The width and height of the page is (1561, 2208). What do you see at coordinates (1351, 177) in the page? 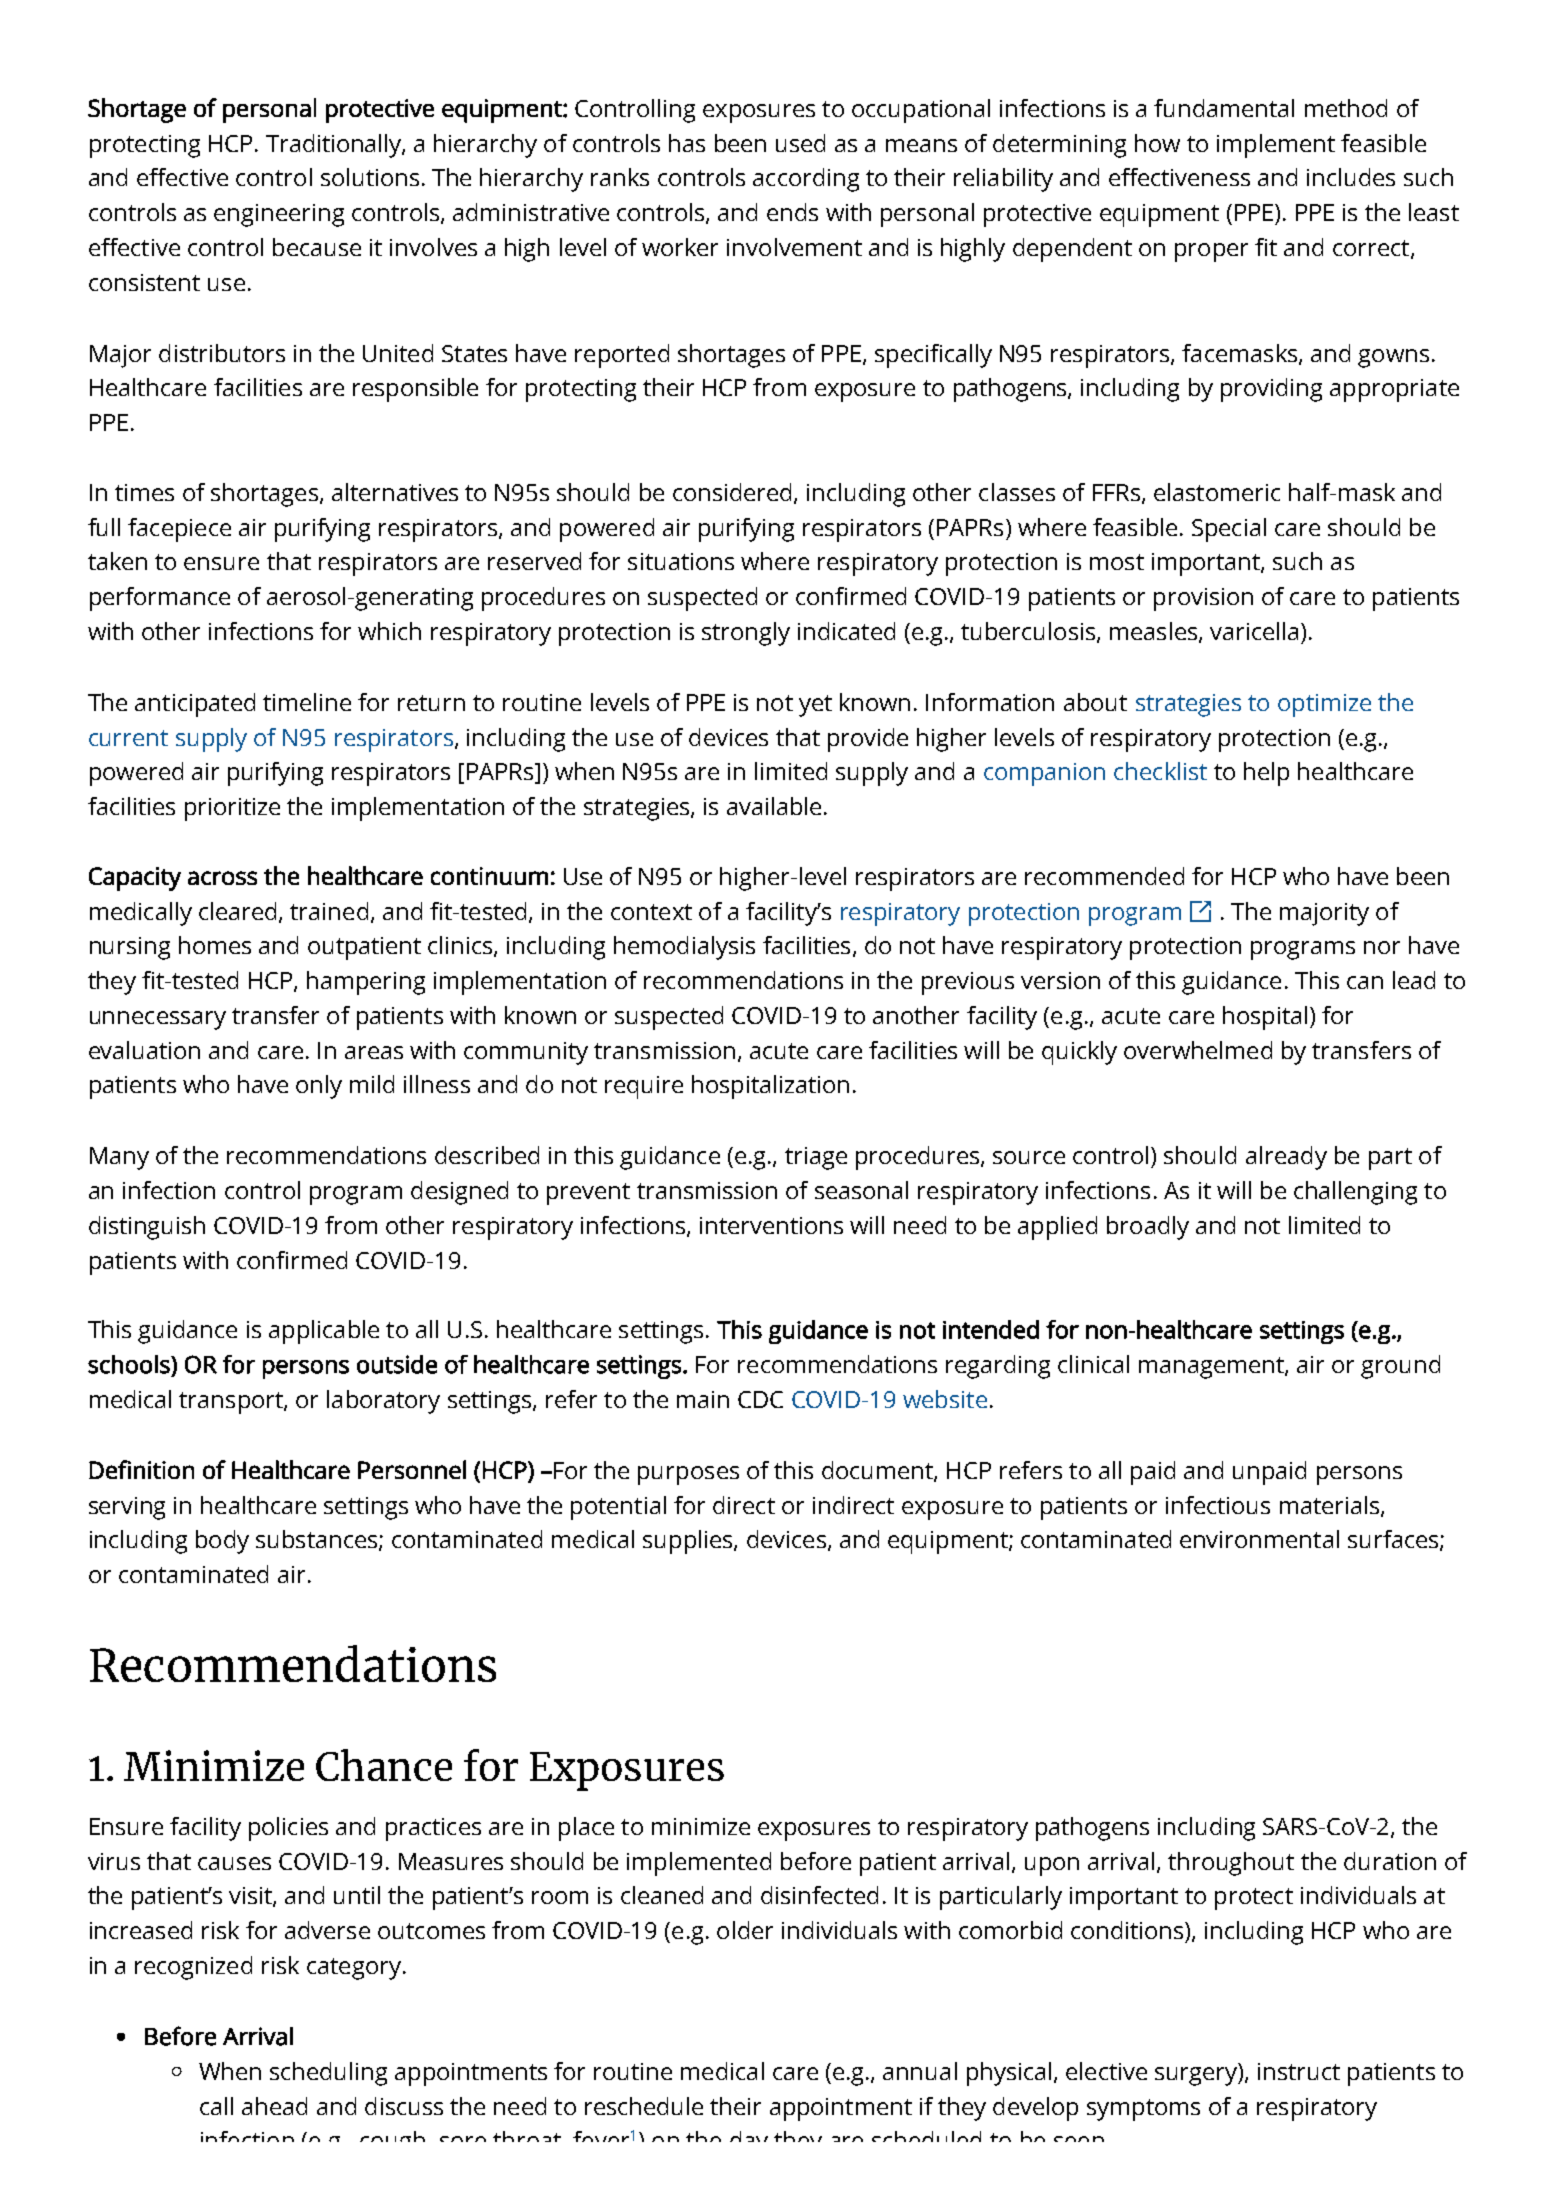
I see `includes` at bounding box center [1351, 177].
